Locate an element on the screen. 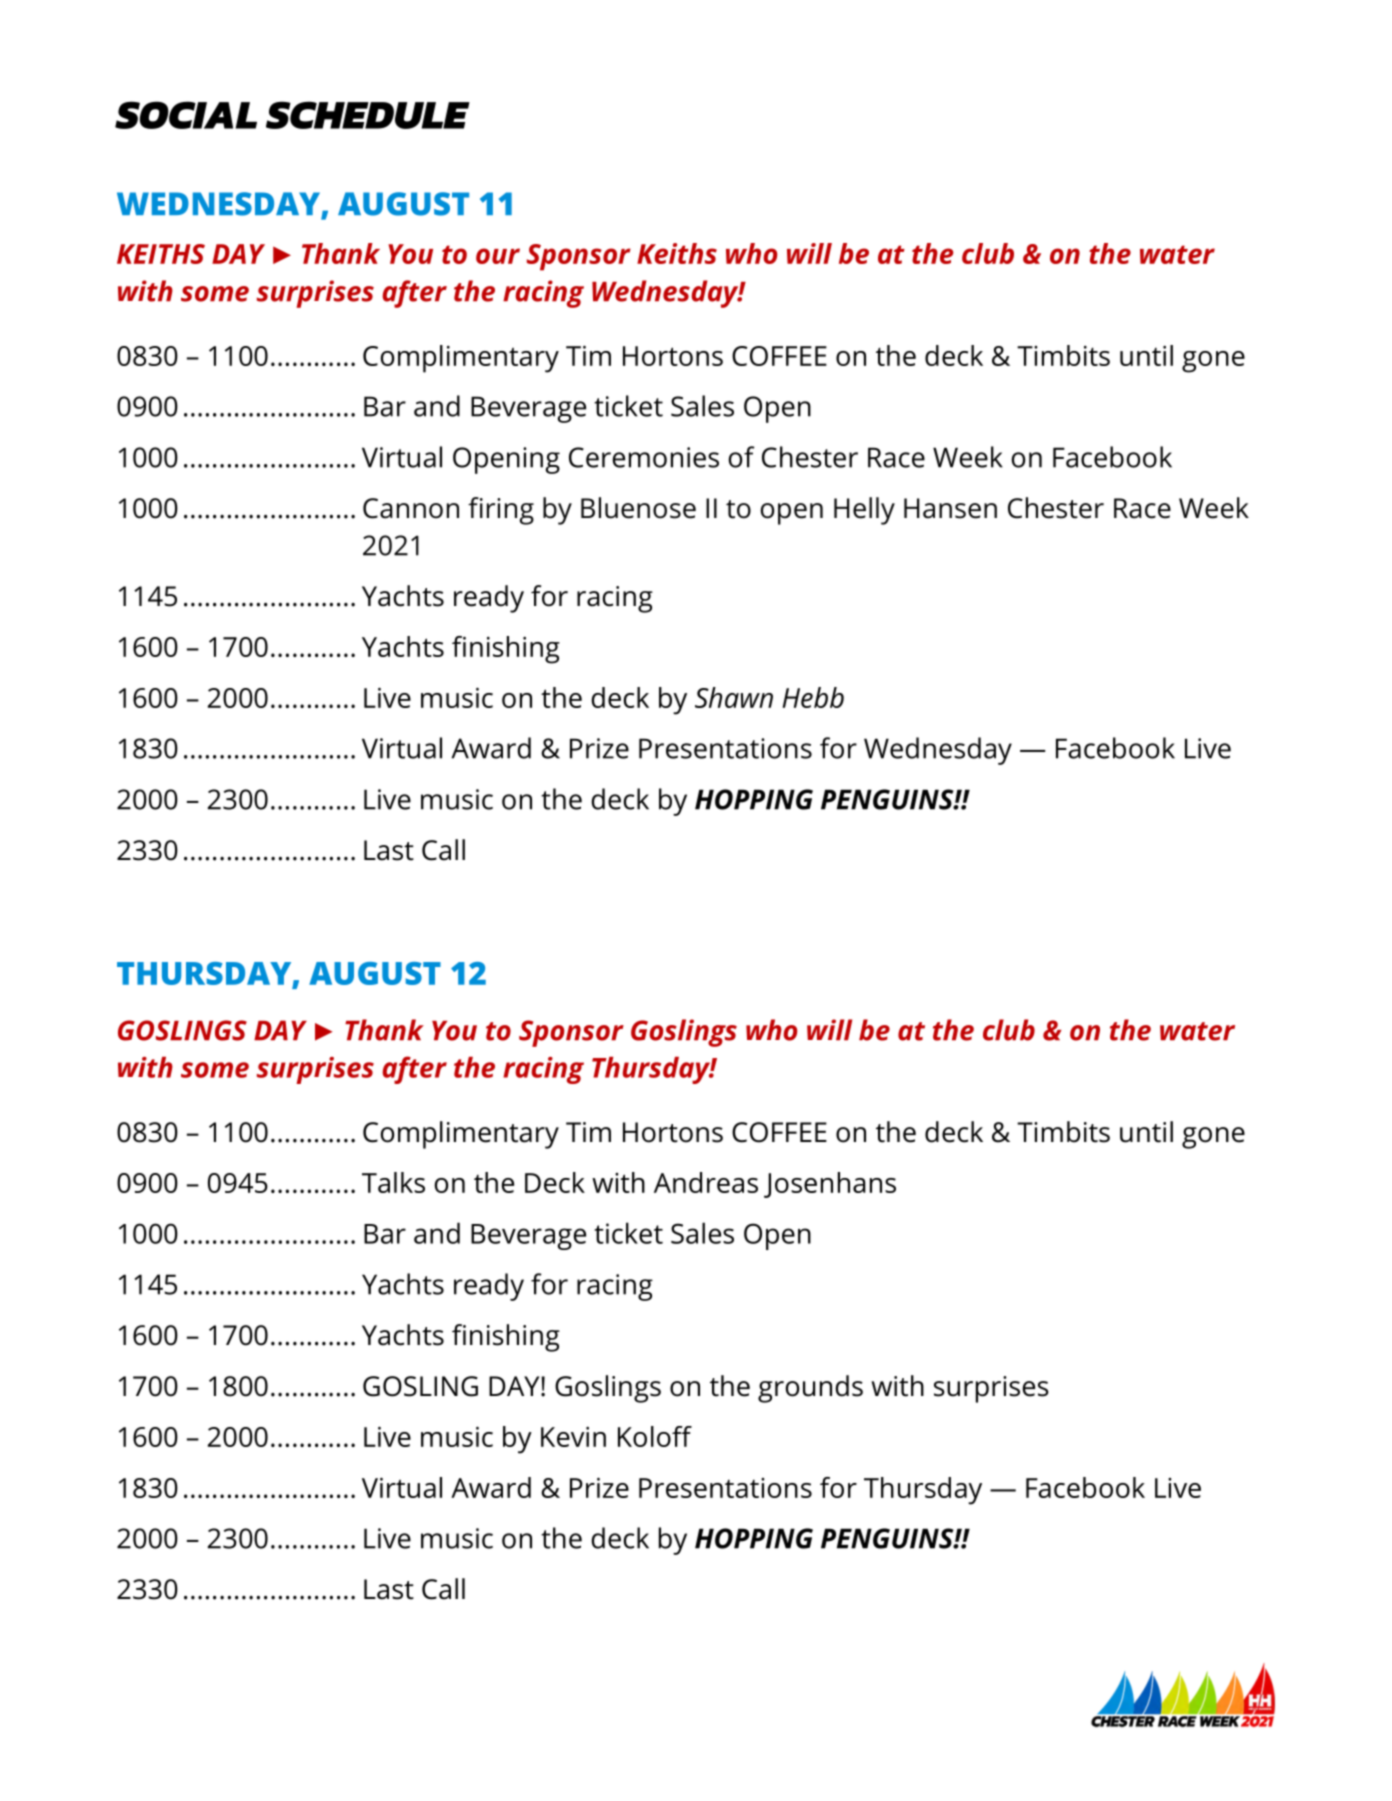 The image size is (1392, 1801). Cannon is located at coordinates (411, 508).
